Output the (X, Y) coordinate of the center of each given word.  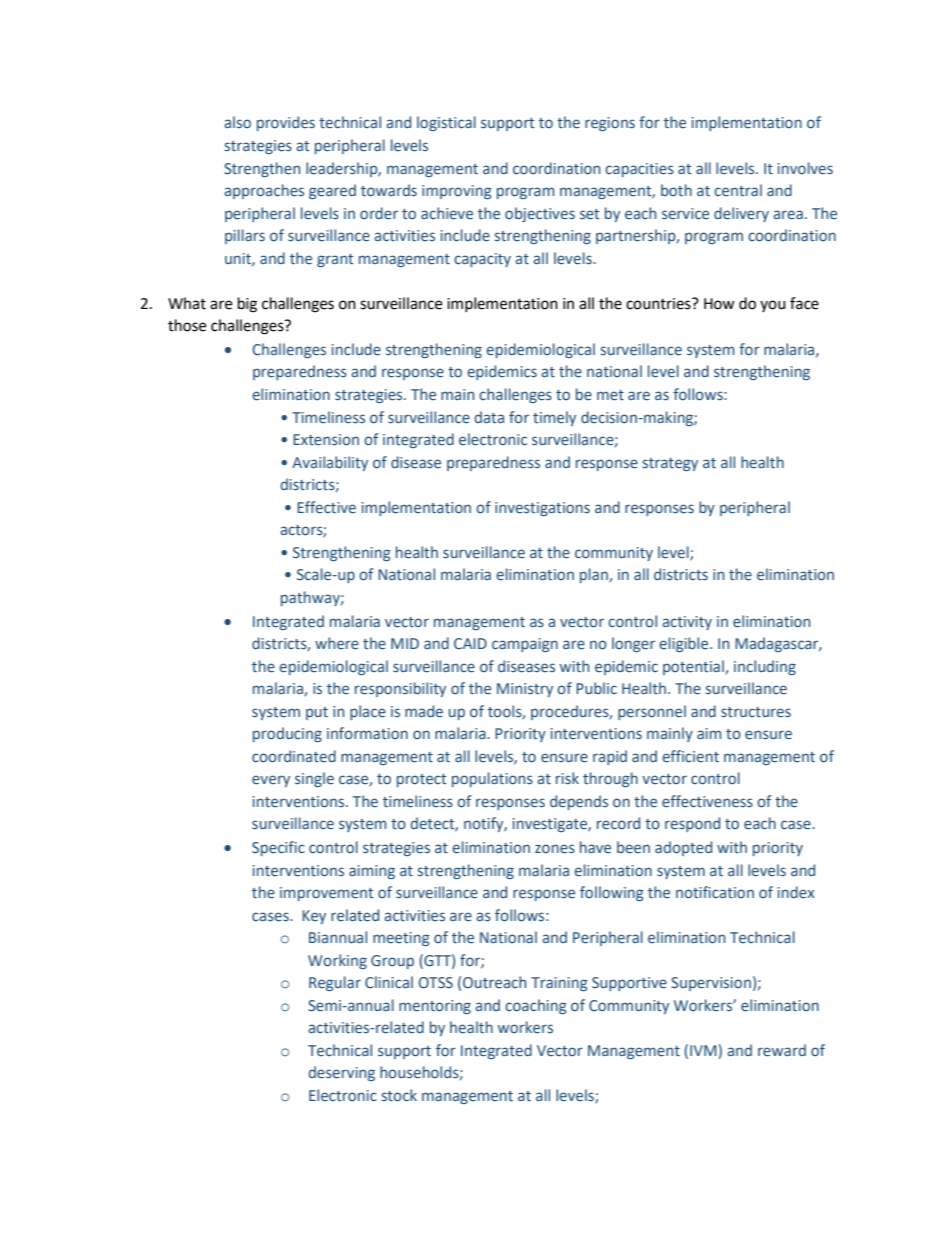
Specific (278, 848)
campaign (525, 645)
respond (692, 824)
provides (286, 123)
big (247, 305)
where (337, 643)
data (489, 417)
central (738, 190)
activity (687, 623)
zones (555, 848)
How (719, 304)
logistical (446, 123)
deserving (342, 1073)
